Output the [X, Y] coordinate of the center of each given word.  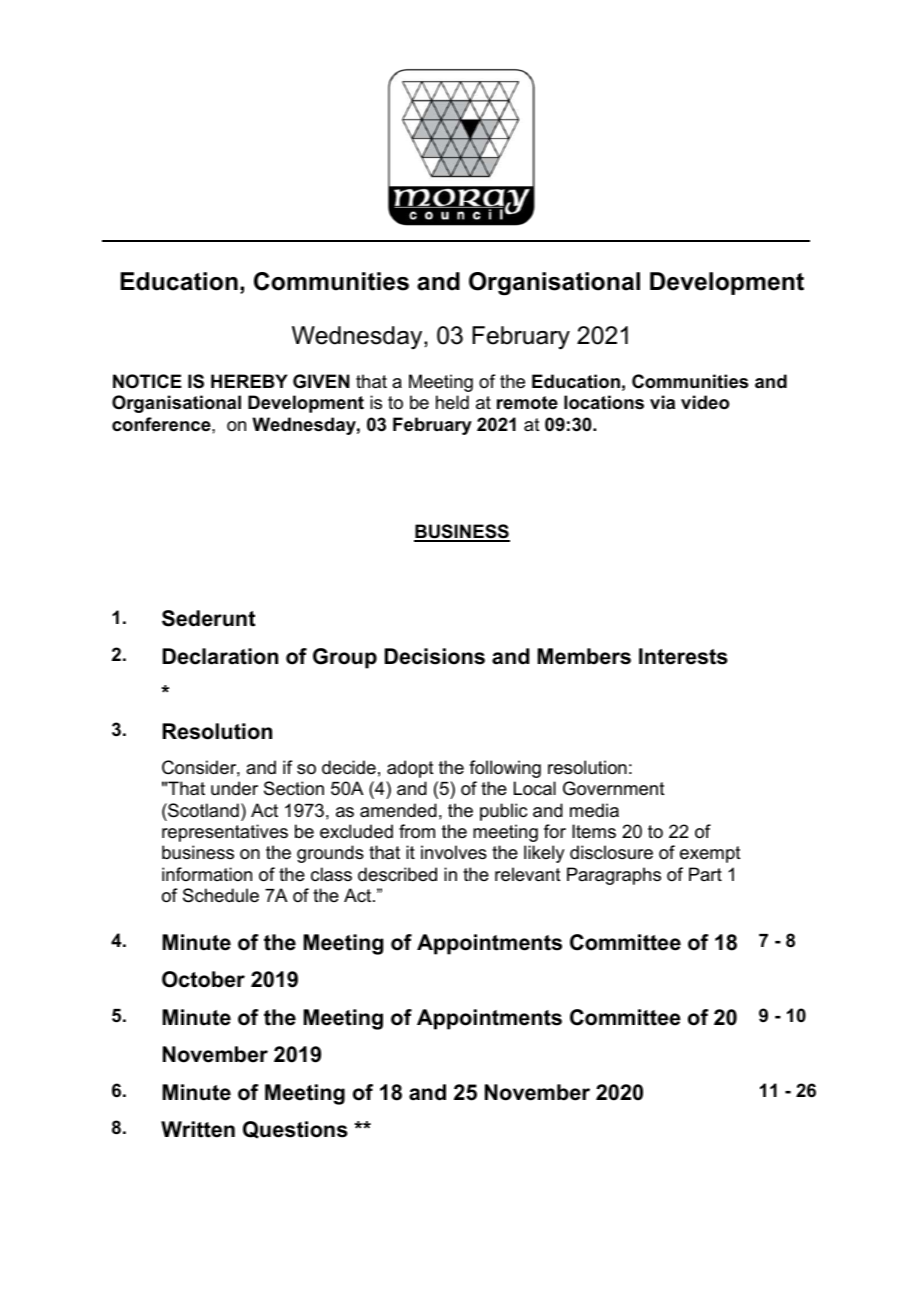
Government [614, 788]
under [234, 788]
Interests [683, 656]
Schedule [221, 895]
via [662, 402]
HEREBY [249, 381]
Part [705, 874]
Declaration [220, 656]
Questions [295, 1130]
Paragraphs [614, 876]
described [397, 874]
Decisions [435, 656]
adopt [410, 769]
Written [198, 1129]
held [452, 402]
